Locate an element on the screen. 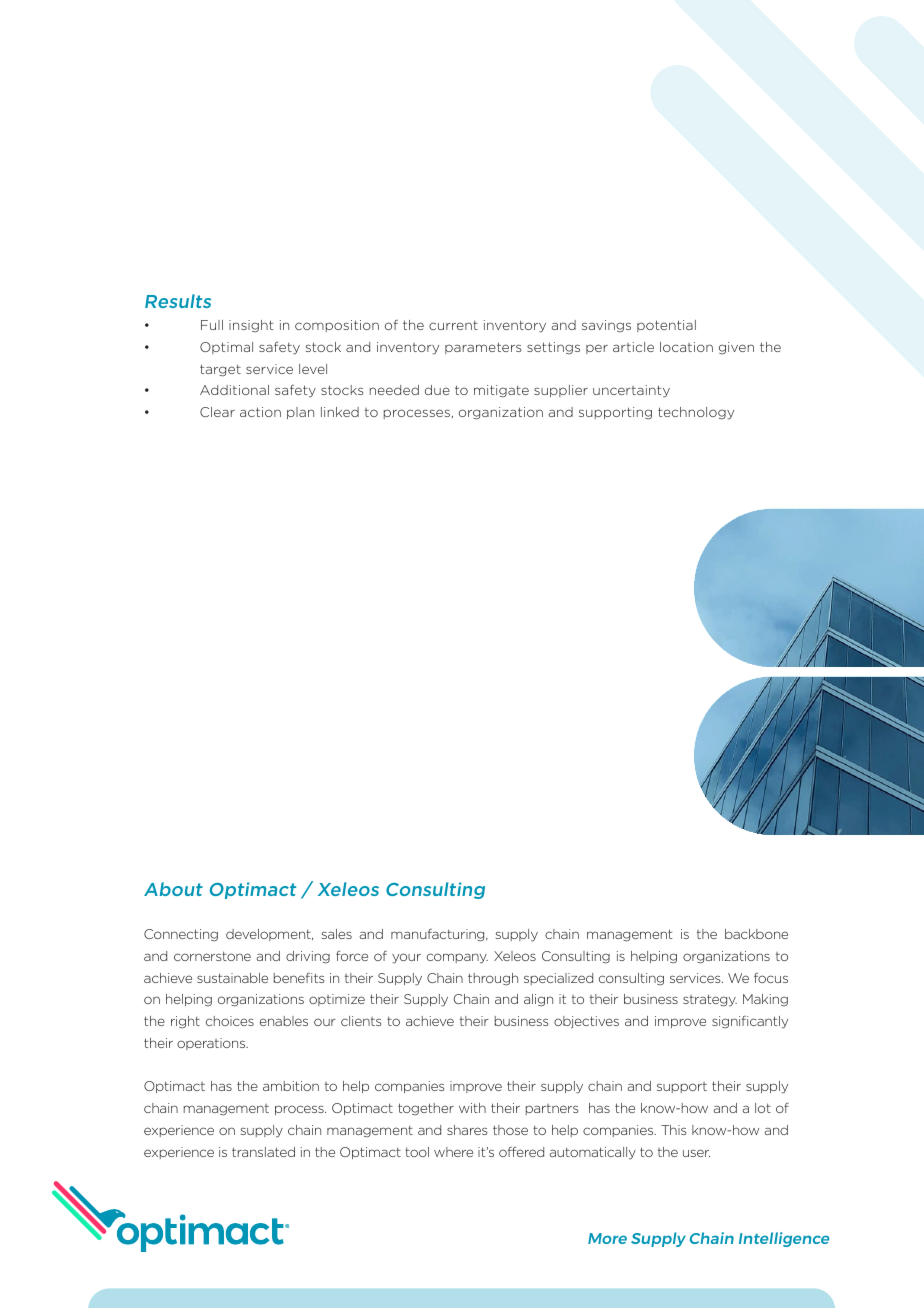 This screenshot has width=924, height=1308. parameters is located at coordinates (483, 348).
